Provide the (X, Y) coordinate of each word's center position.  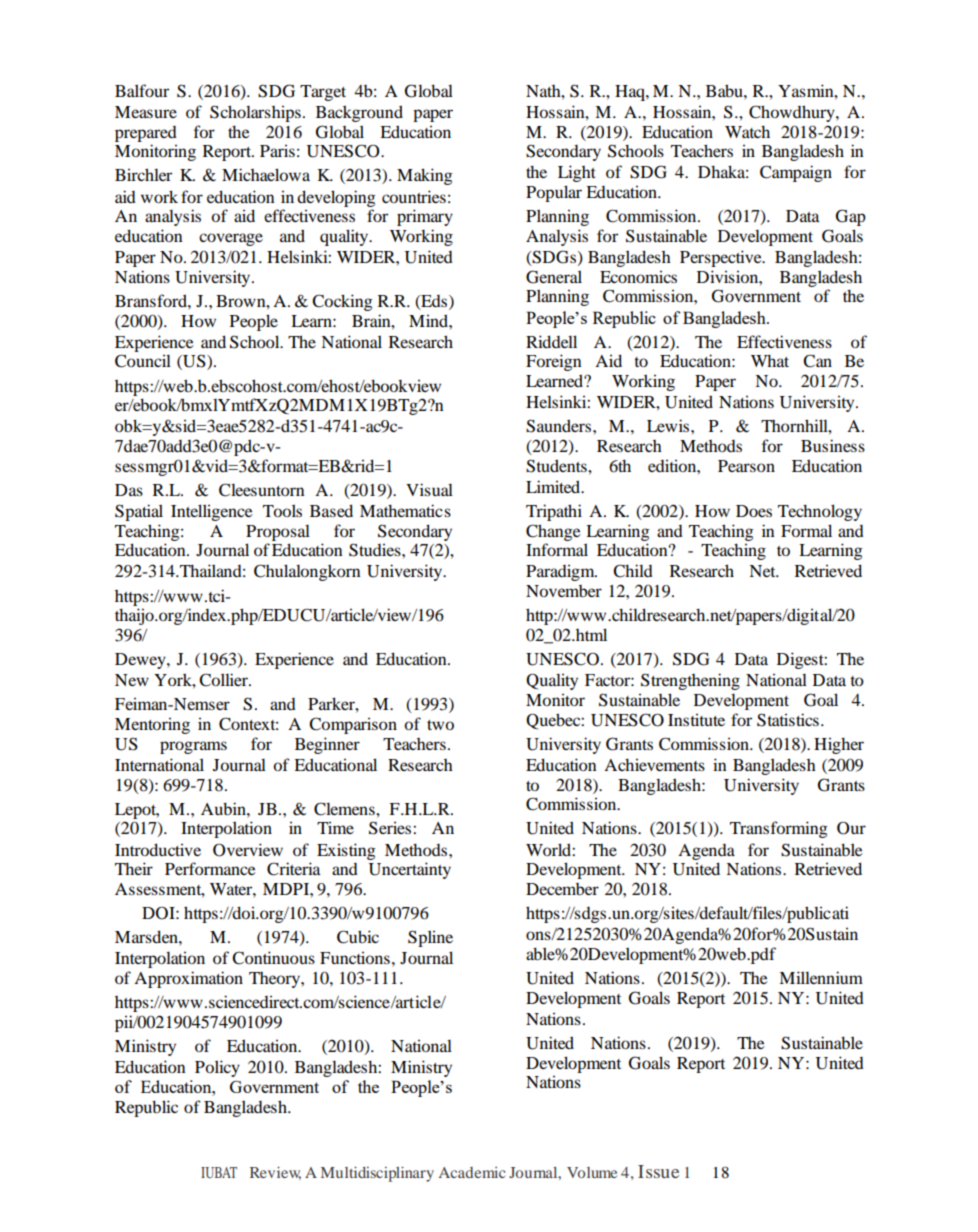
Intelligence (212, 512)
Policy (217, 1068)
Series (391, 828)
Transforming (779, 829)
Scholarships (255, 113)
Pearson (746, 466)
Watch (747, 131)
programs (193, 747)
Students (557, 466)
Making (425, 176)
